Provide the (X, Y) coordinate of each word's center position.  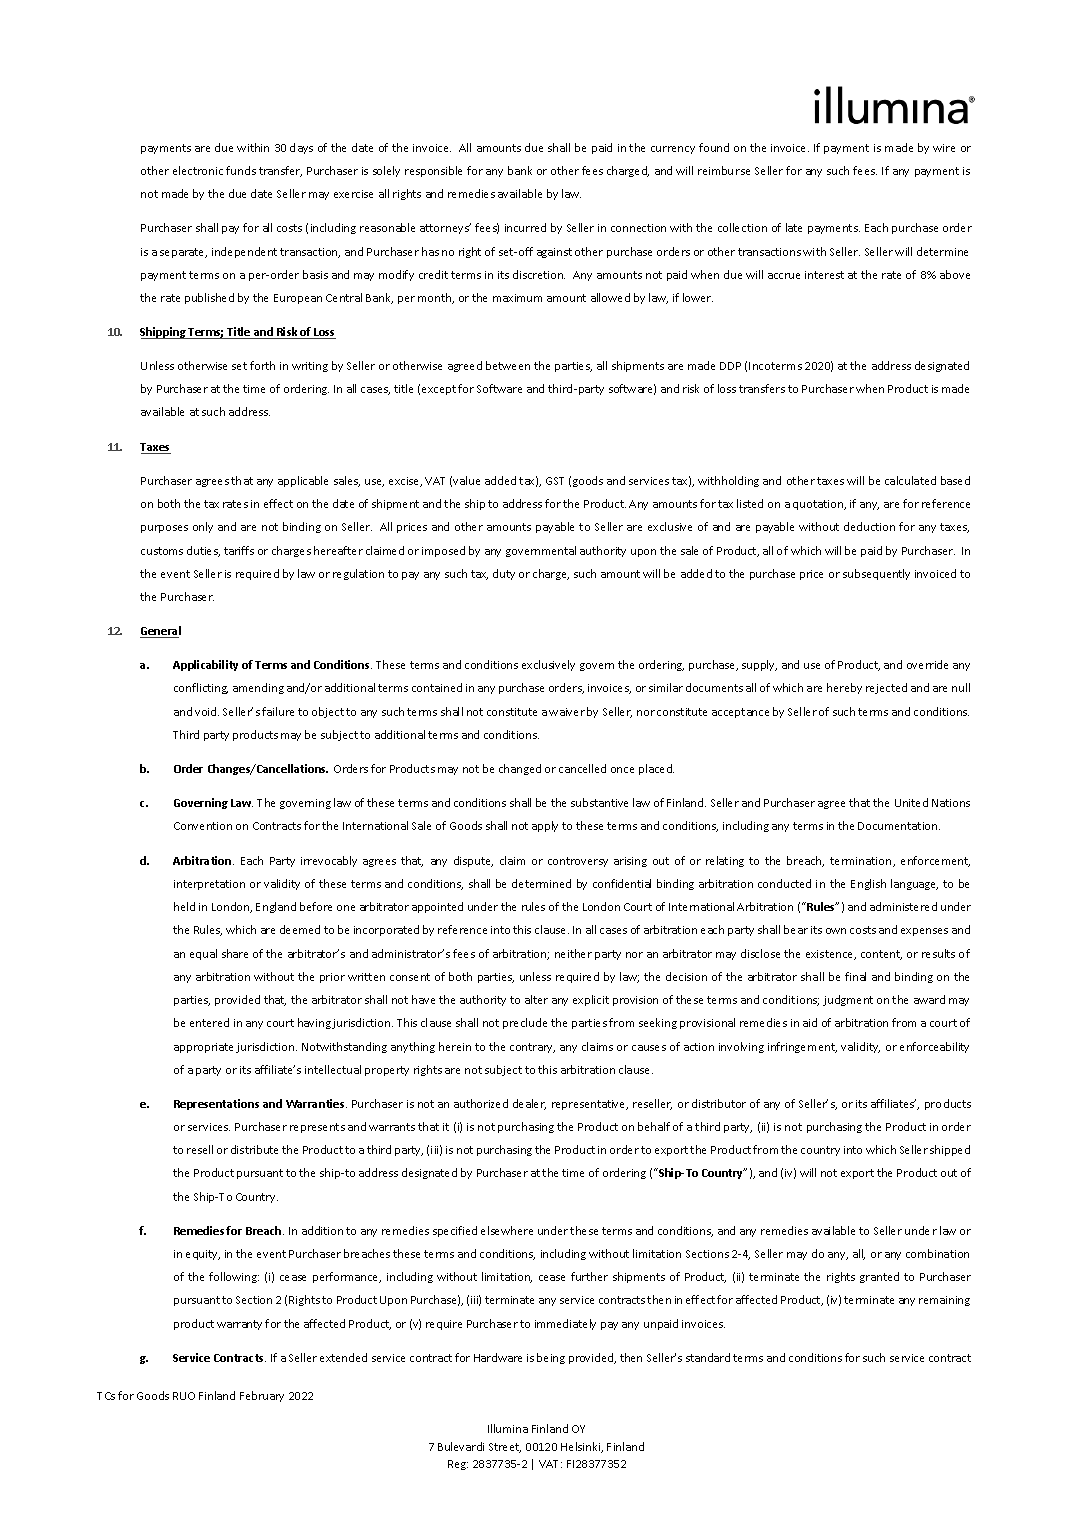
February (262, 1396)
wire (944, 148)
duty (504, 574)
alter (536, 999)
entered (209, 1022)
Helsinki (582, 1447)
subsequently (876, 574)
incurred (525, 227)
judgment (848, 1000)
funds (241, 170)
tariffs (239, 550)
